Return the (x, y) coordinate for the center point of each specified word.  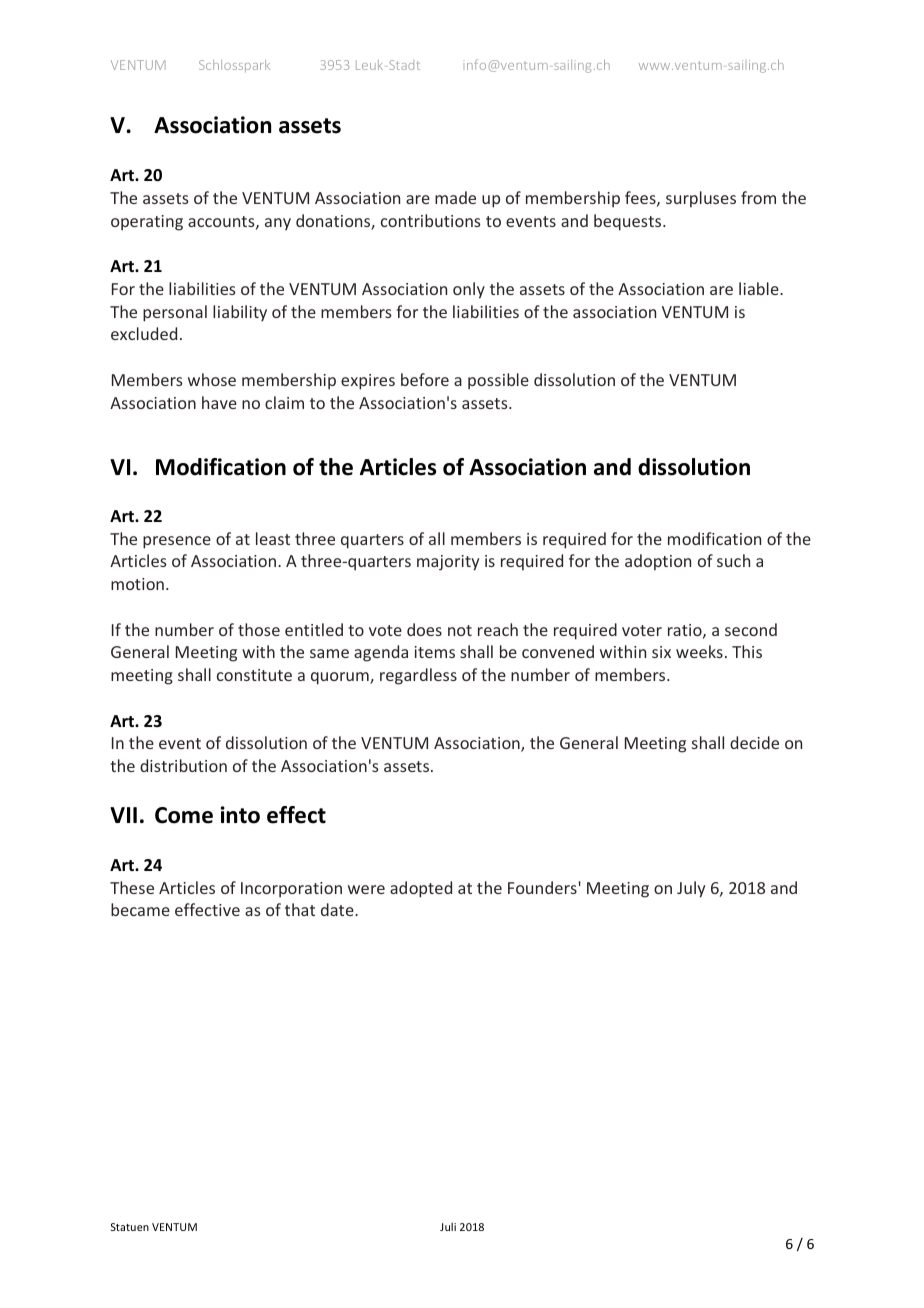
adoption (658, 562)
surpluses (701, 199)
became (140, 909)
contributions (431, 220)
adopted (421, 889)
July (691, 889)
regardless (418, 676)
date (338, 909)
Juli (448, 1226)
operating (147, 223)
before (425, 379)
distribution (183, 765)
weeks (699, 651)
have (219, 402)
